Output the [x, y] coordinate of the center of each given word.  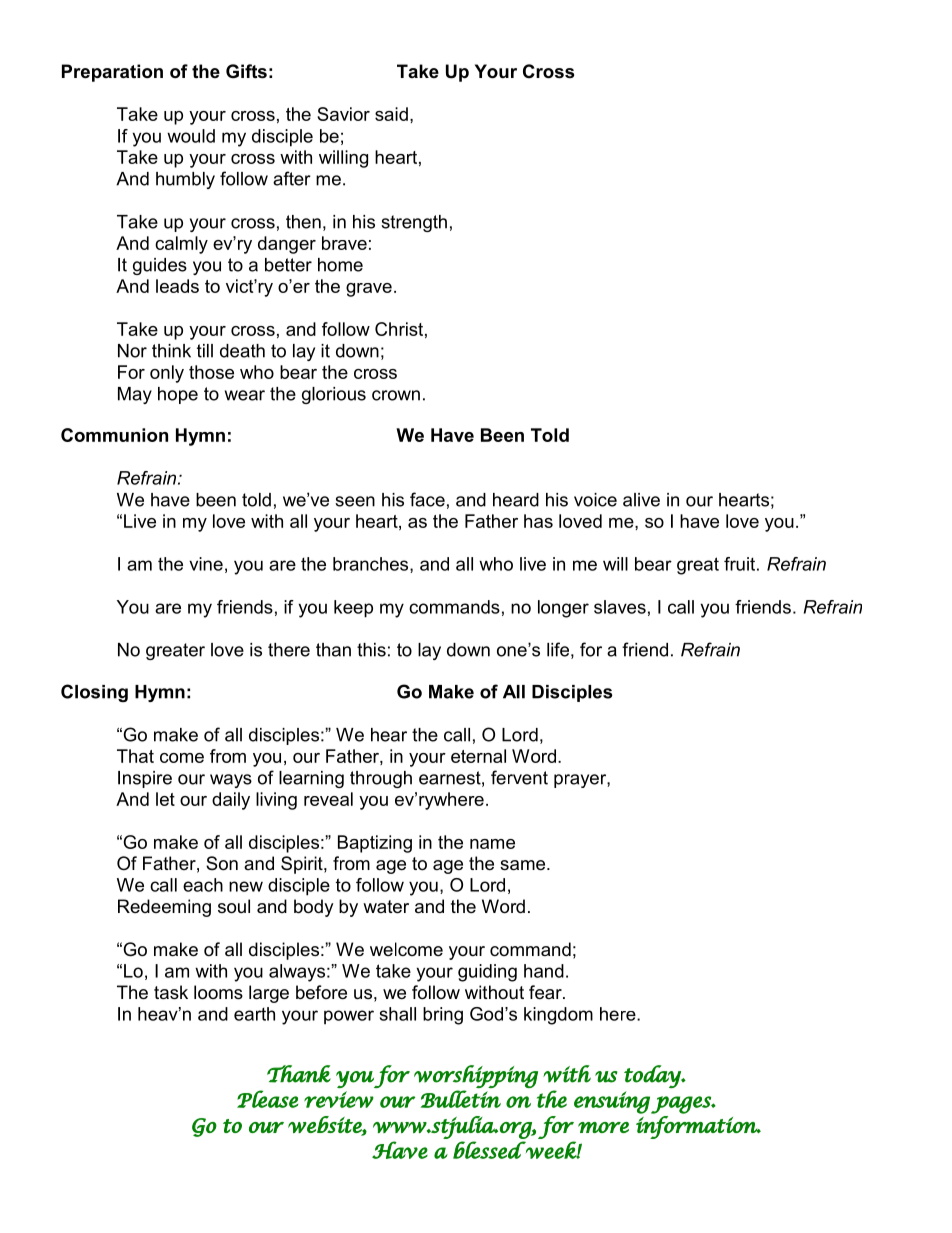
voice [595, 500]
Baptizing [375, 844]
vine [206, 564]
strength [414, 223]
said [391, 114]
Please [267, 1099]
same [522, 865]
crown [396, 395]
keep [353, 609]
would [191, 136]
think [171, 351]
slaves [620, 607]
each [203, 885]
